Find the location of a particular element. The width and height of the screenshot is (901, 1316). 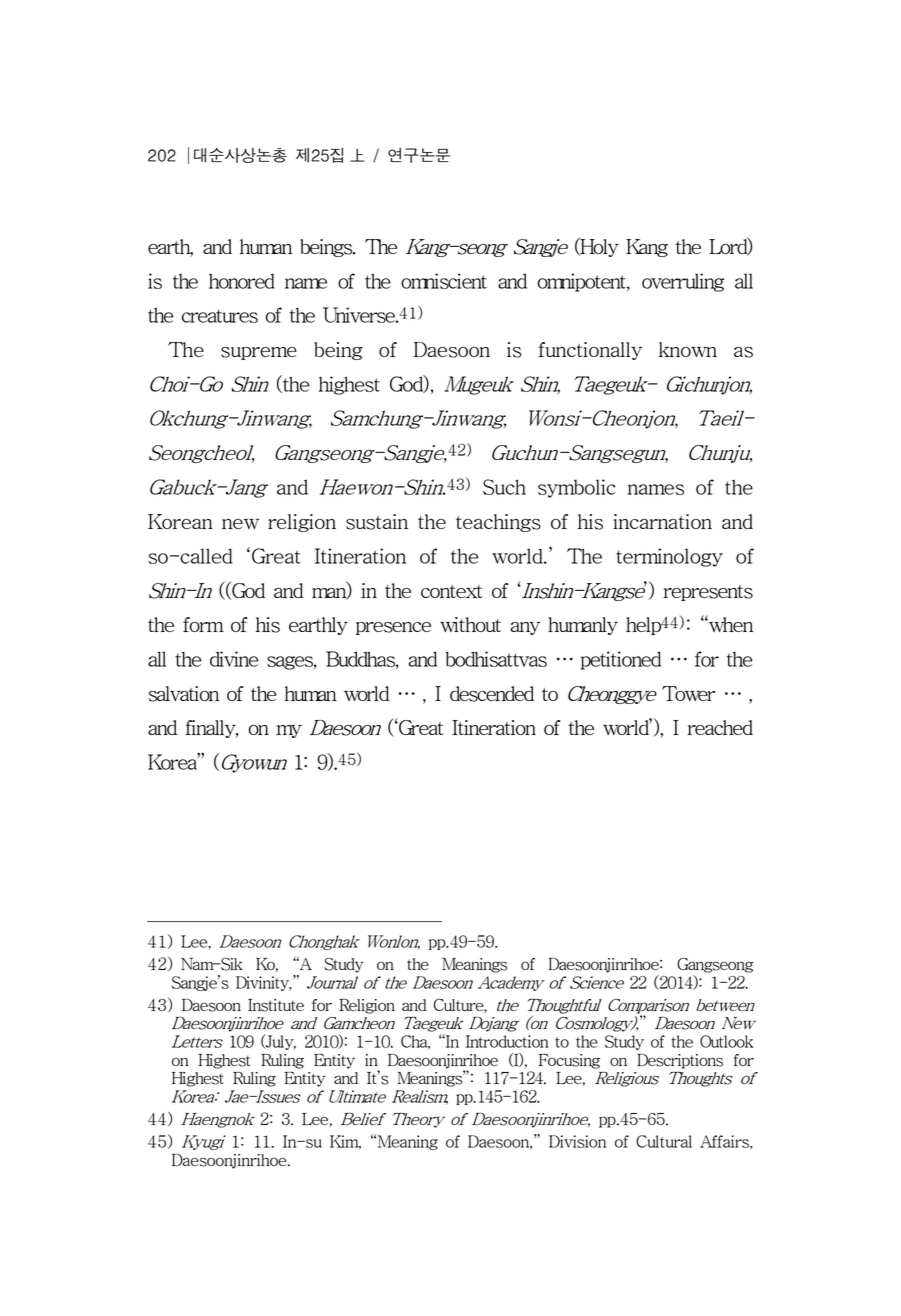

Introduction is located at coordinates (507, 1041).
